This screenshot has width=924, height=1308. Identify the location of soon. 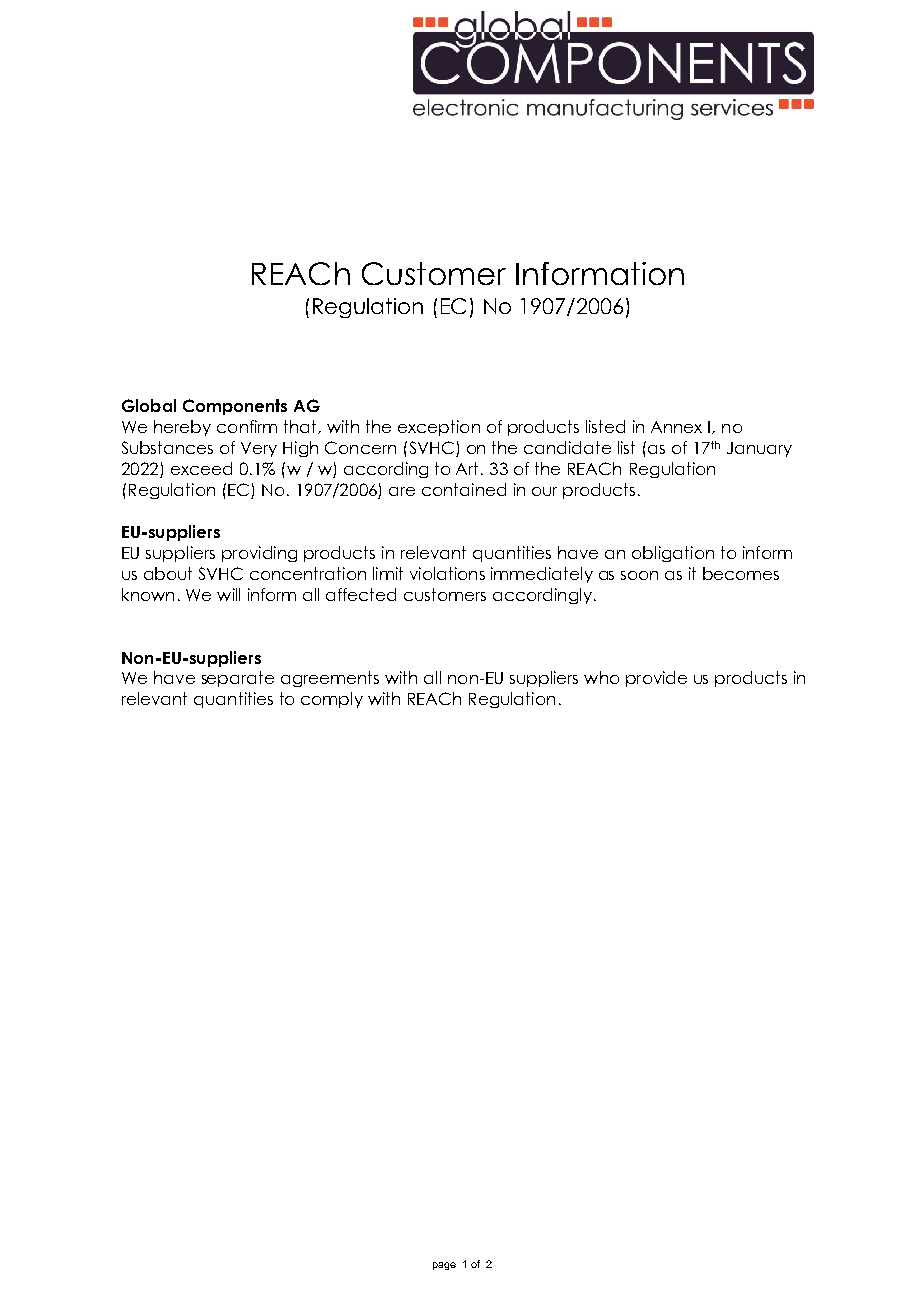
(639, 575).
